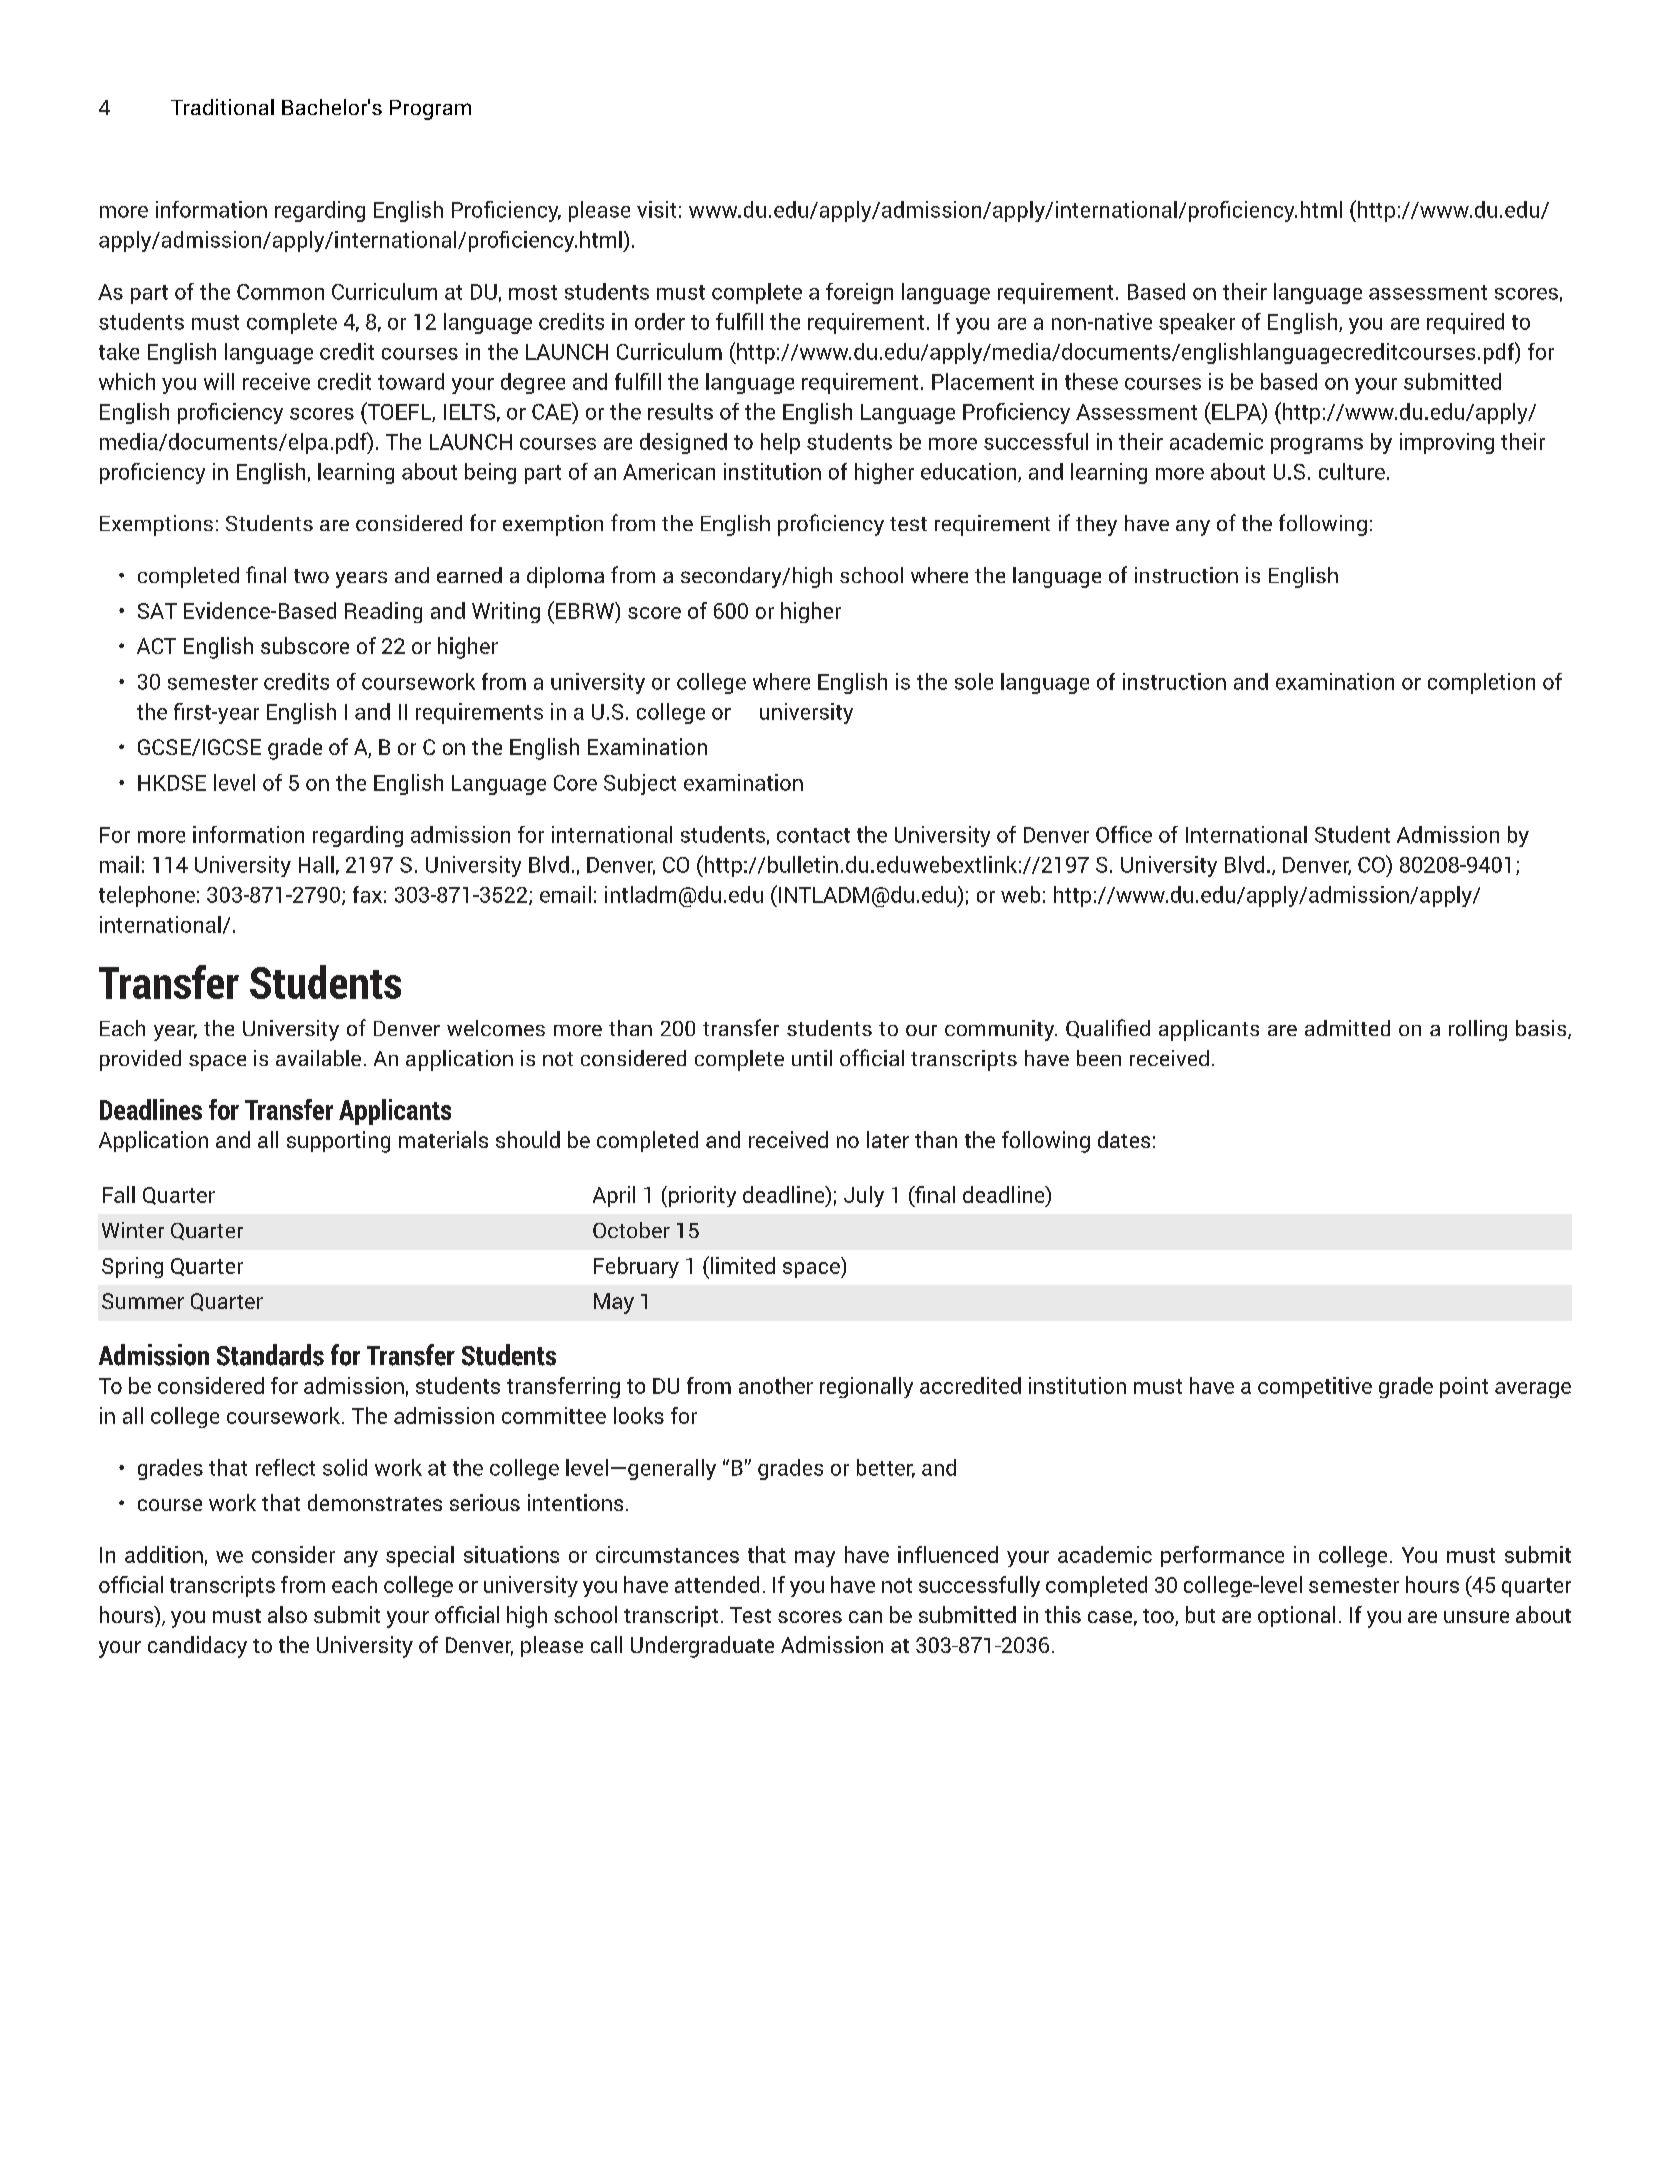 The width and height of the document is (1670, 2161). What do you see at coordinates (717, 1584) in the document?
I see `attended` at bounding box center [717, 1584].
